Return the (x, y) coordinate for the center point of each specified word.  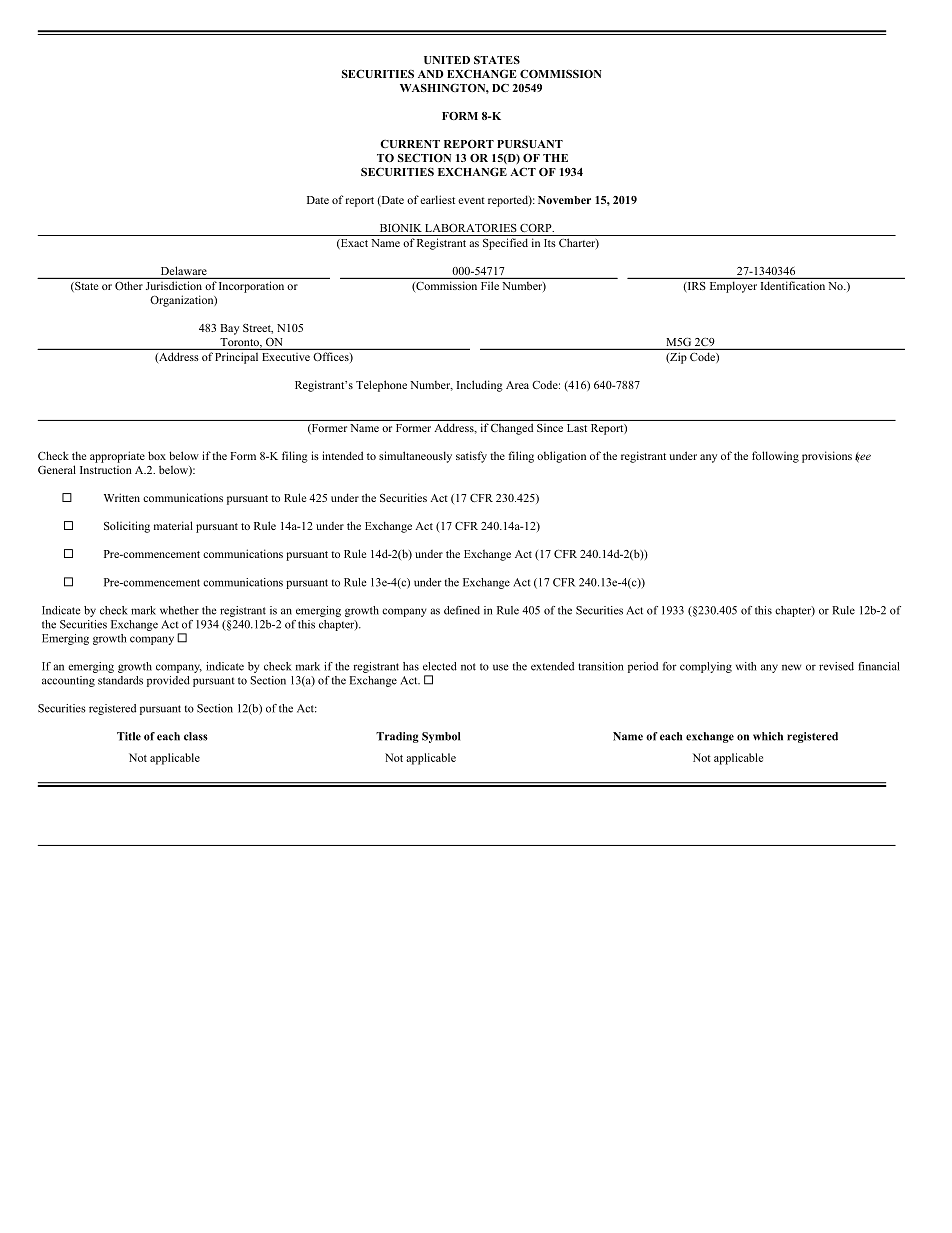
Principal (236, 358)
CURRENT (410, 144)
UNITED (447, 60)
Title (129, 736)
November (564, 200)
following (775, 457)
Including (480, 386)
